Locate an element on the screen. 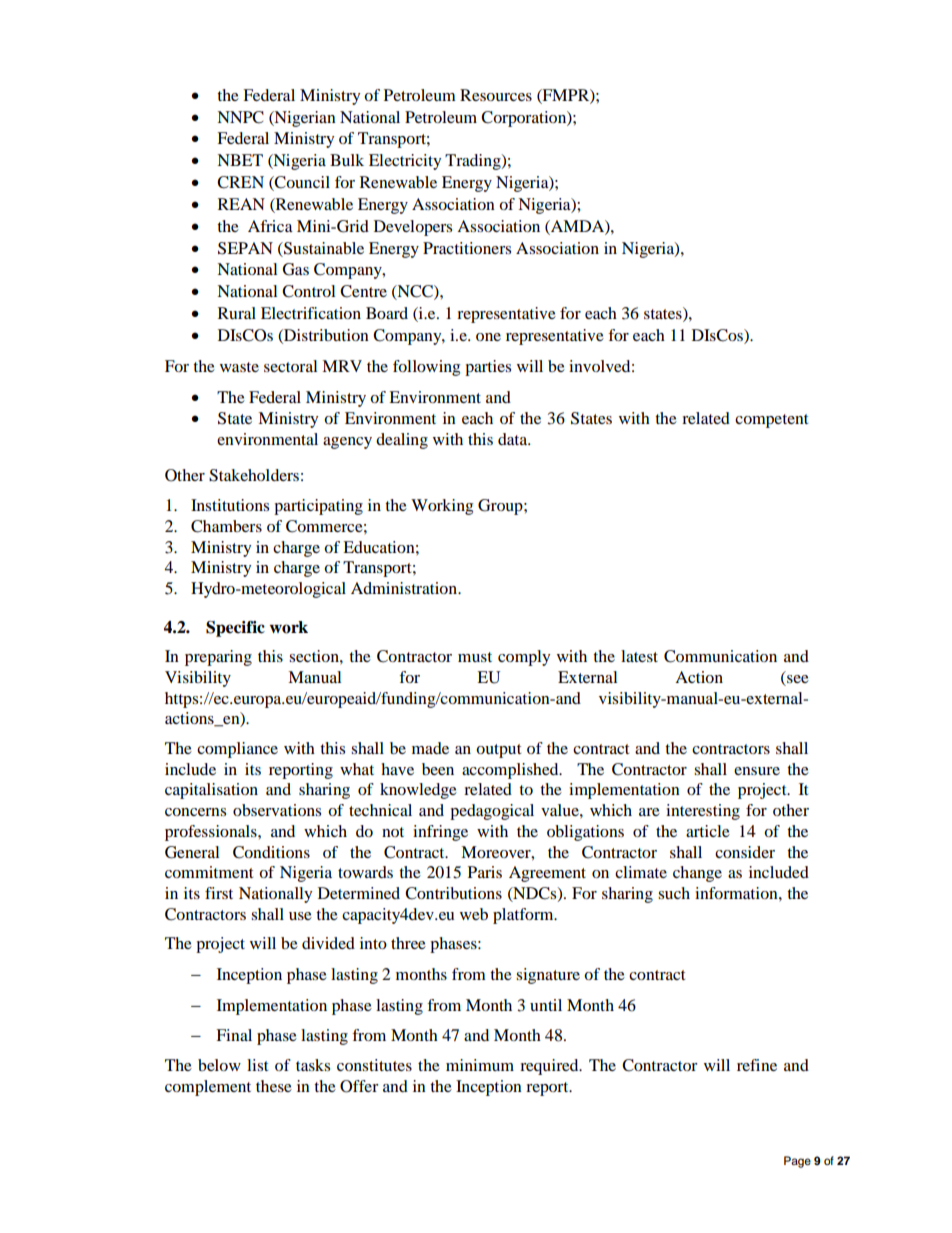 This screenshot has height=1233, width=952. Specific is located at coordinates (235, 629).
